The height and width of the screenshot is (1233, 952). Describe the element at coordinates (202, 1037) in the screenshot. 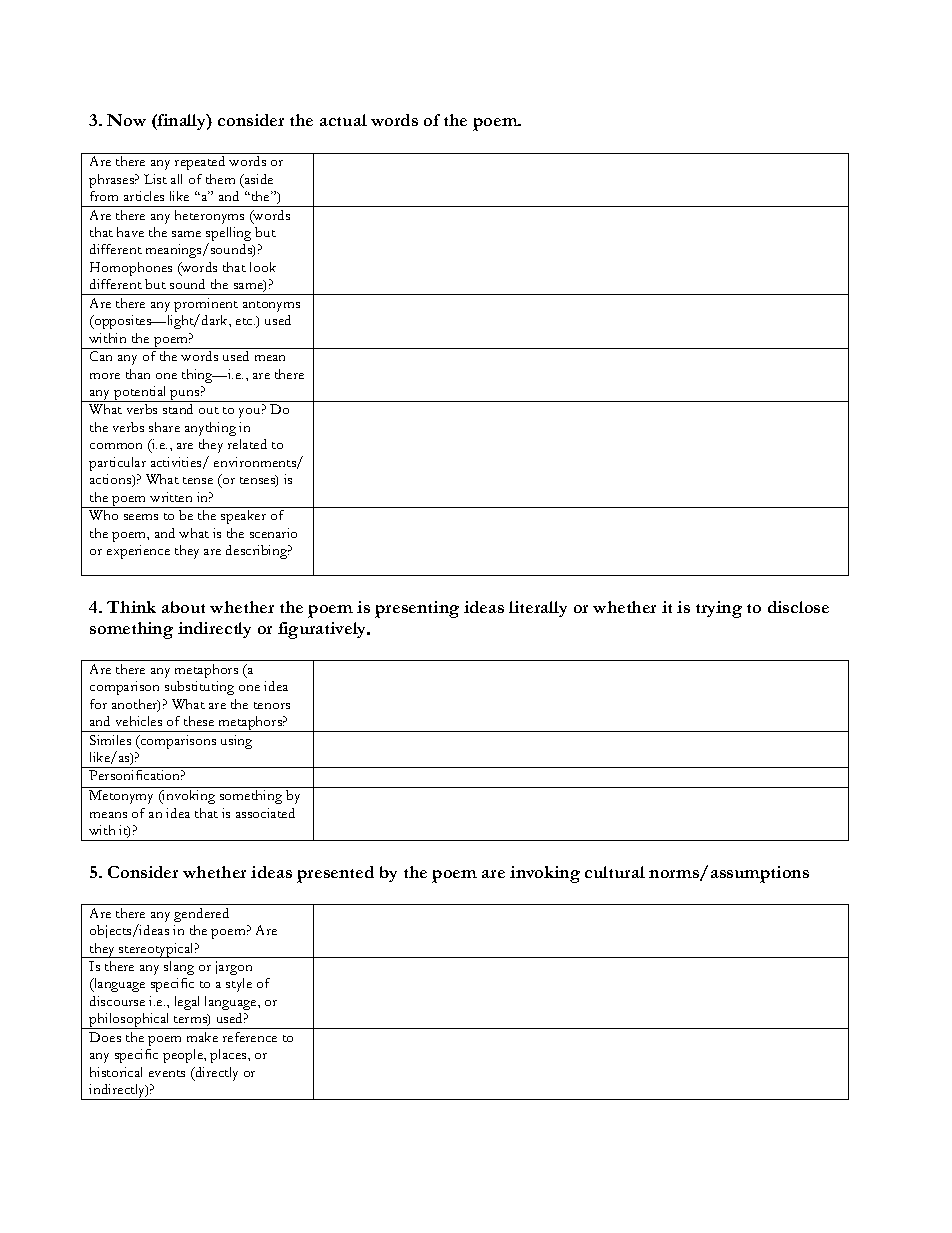

I see `make` at that location.
